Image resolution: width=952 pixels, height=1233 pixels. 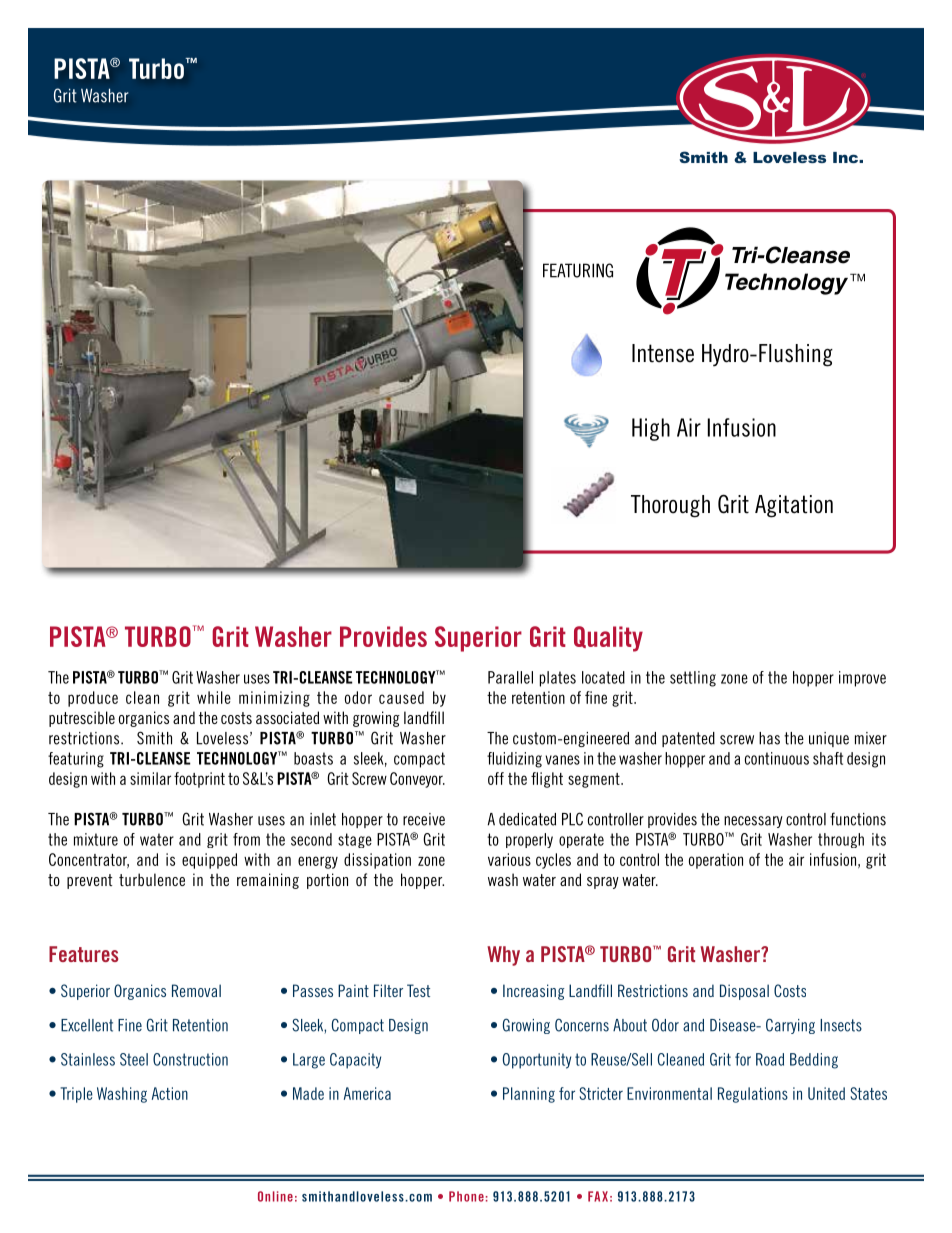 I want to click on Regulations, so click(x=753, y=1095).
